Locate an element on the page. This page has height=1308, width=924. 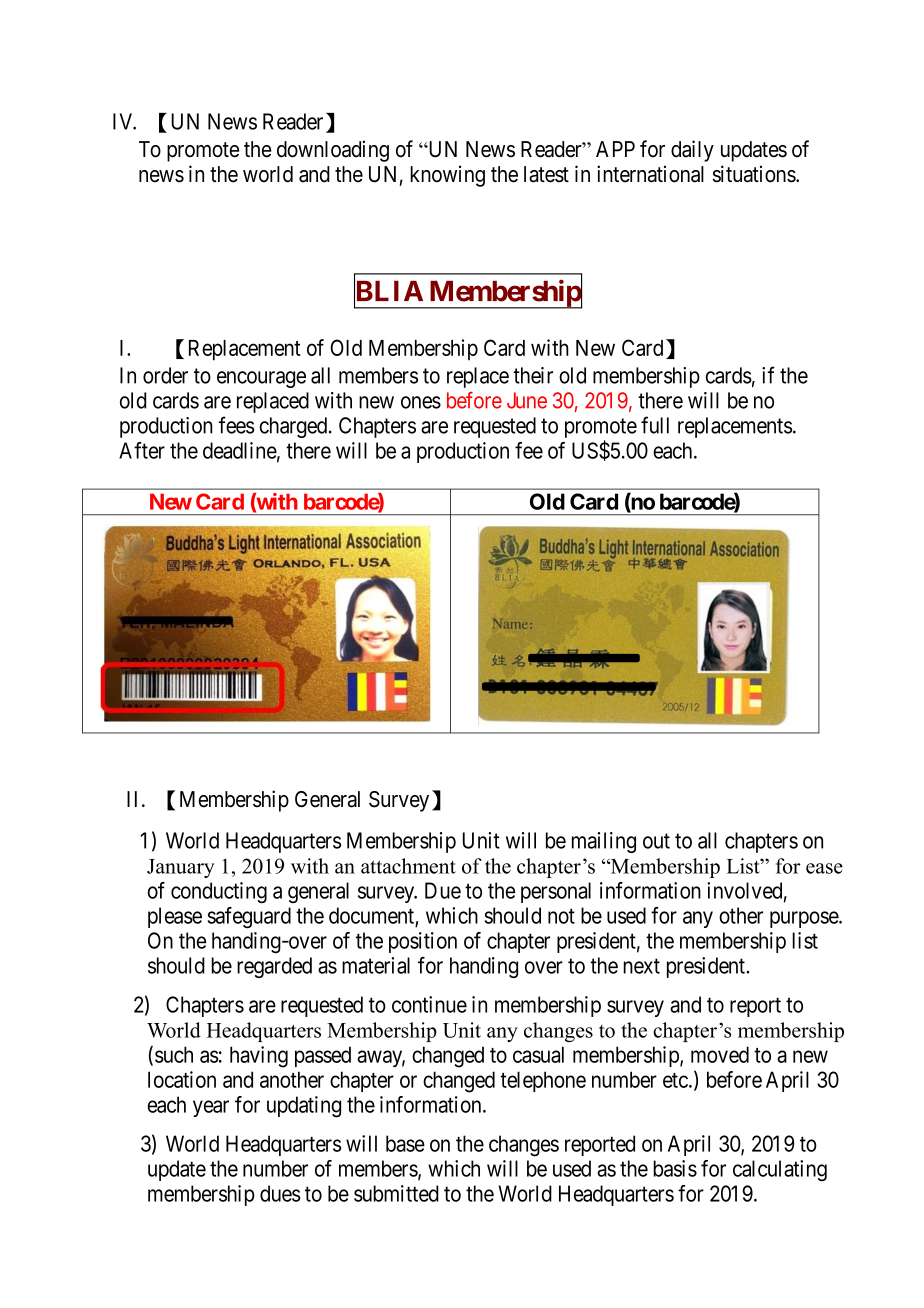
downloading is located at coordinates (333, 151).
